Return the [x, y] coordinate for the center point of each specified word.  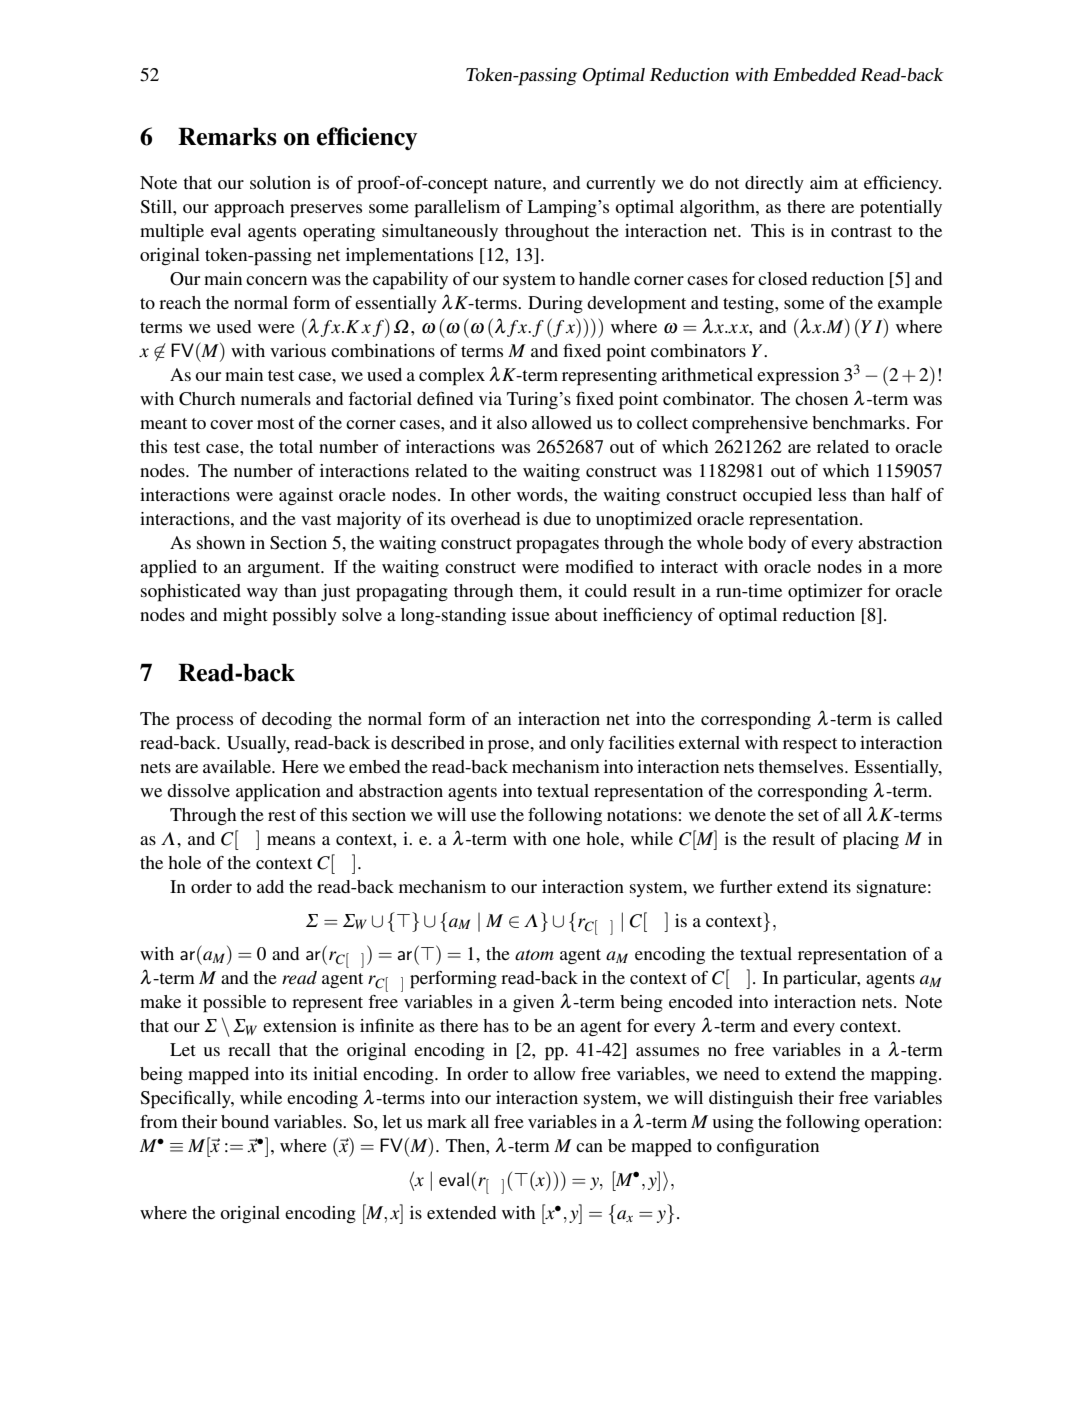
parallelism [457, 209]
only [587, 744]
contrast [861, 231]
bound [245, 1121]
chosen [821, 398]
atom [534, 954]
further [746, 886]
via [490, 398]
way [262, 594]
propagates [557, 546]
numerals [276, 398]
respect [810, 746]
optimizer [825, 593]
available [238, 766]
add [270, 886]
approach [249, 209]
